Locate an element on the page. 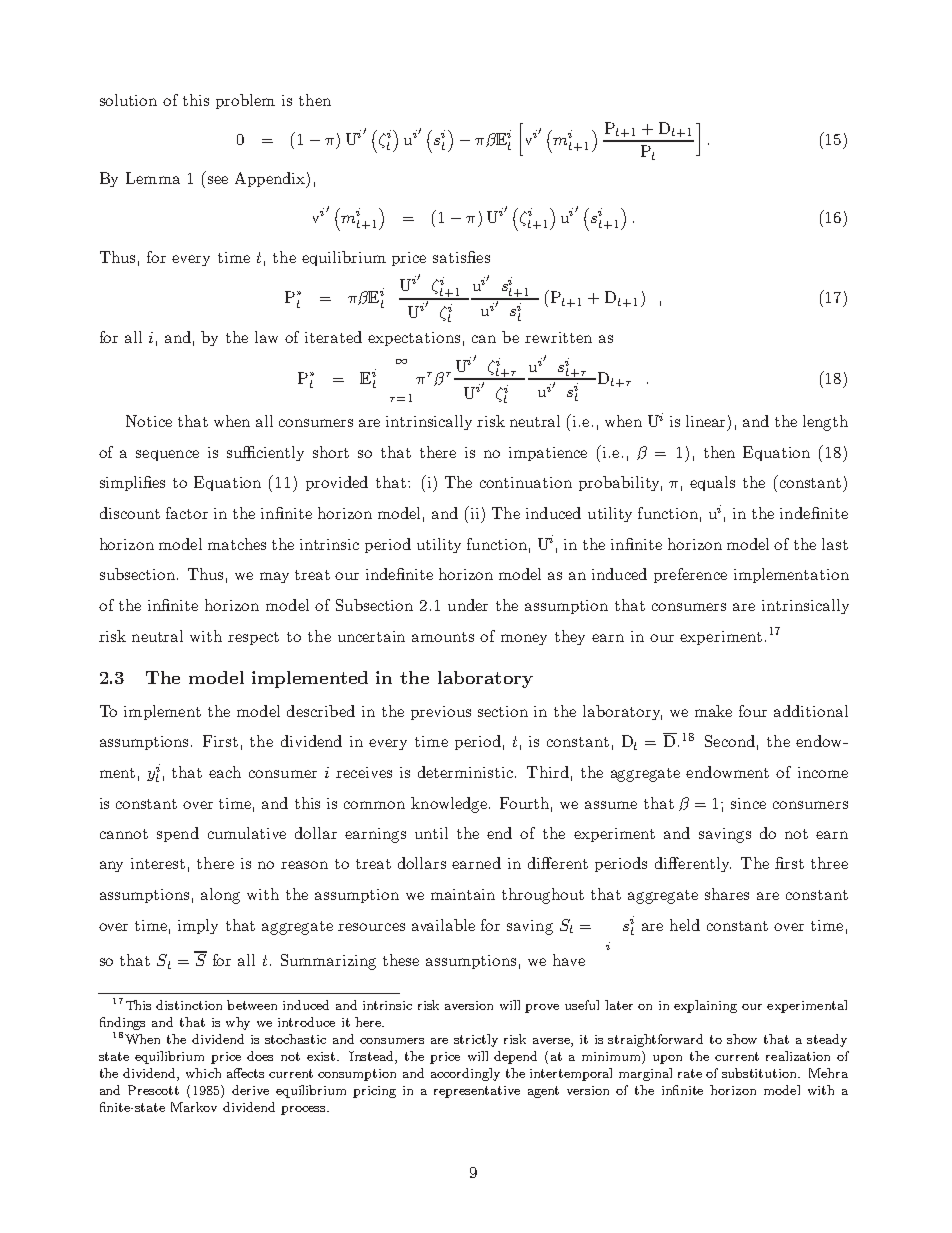 This document has width=952, height=1233. Appendix is located at coordinates (271, 180).
